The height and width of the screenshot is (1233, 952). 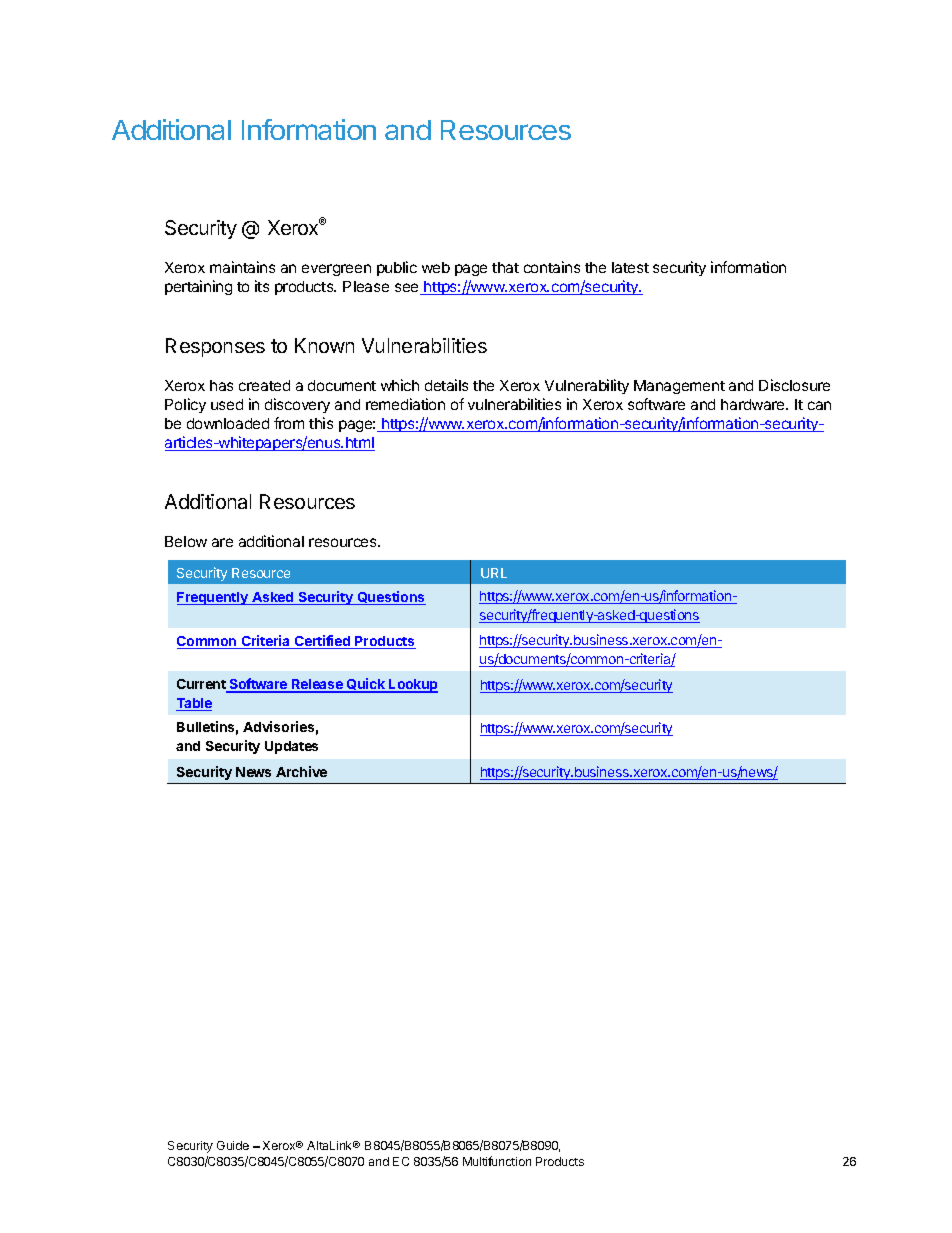 I want to click on Archive, so click(x=301, y=771).
